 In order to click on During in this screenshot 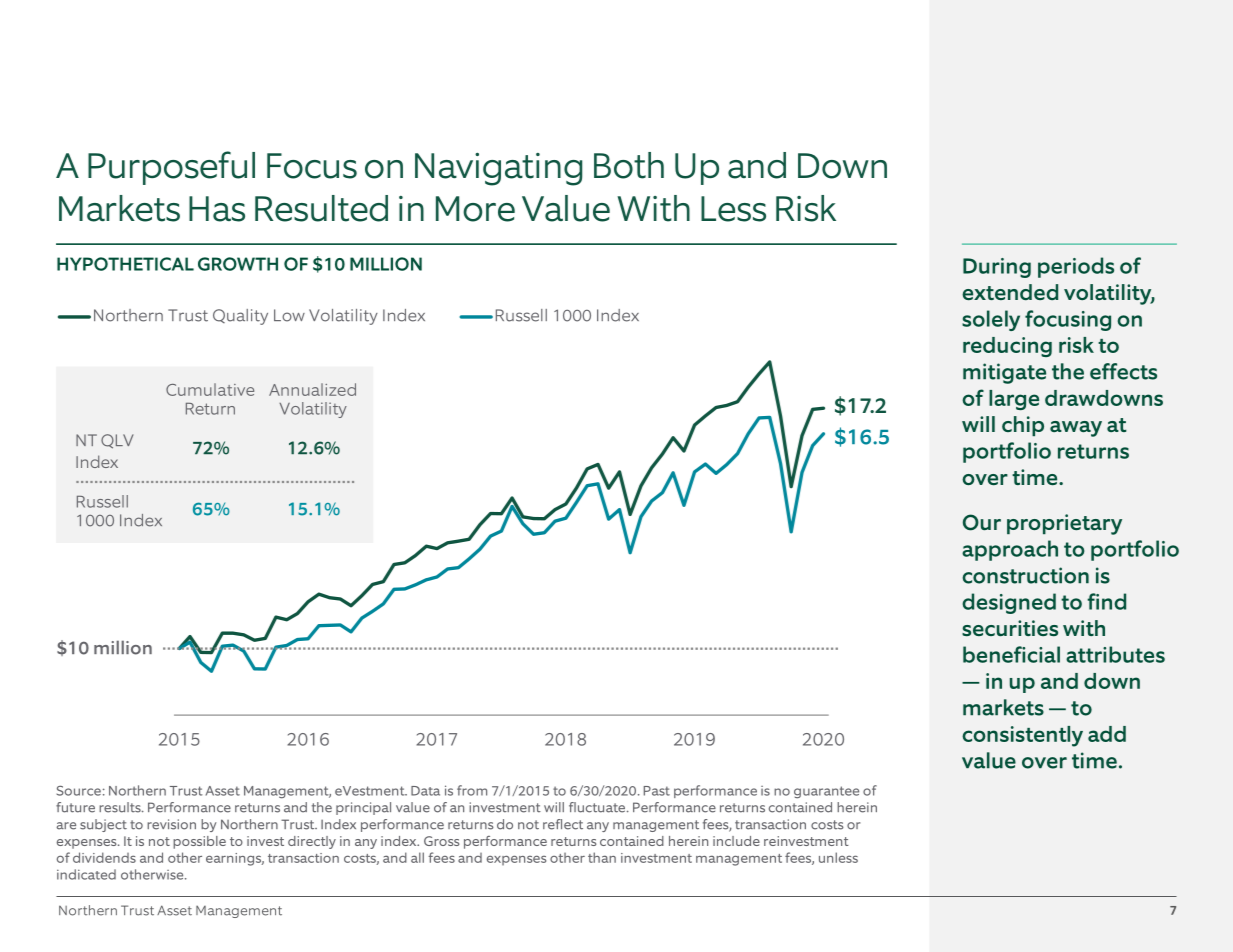, I will do `click(997, 268)`.
